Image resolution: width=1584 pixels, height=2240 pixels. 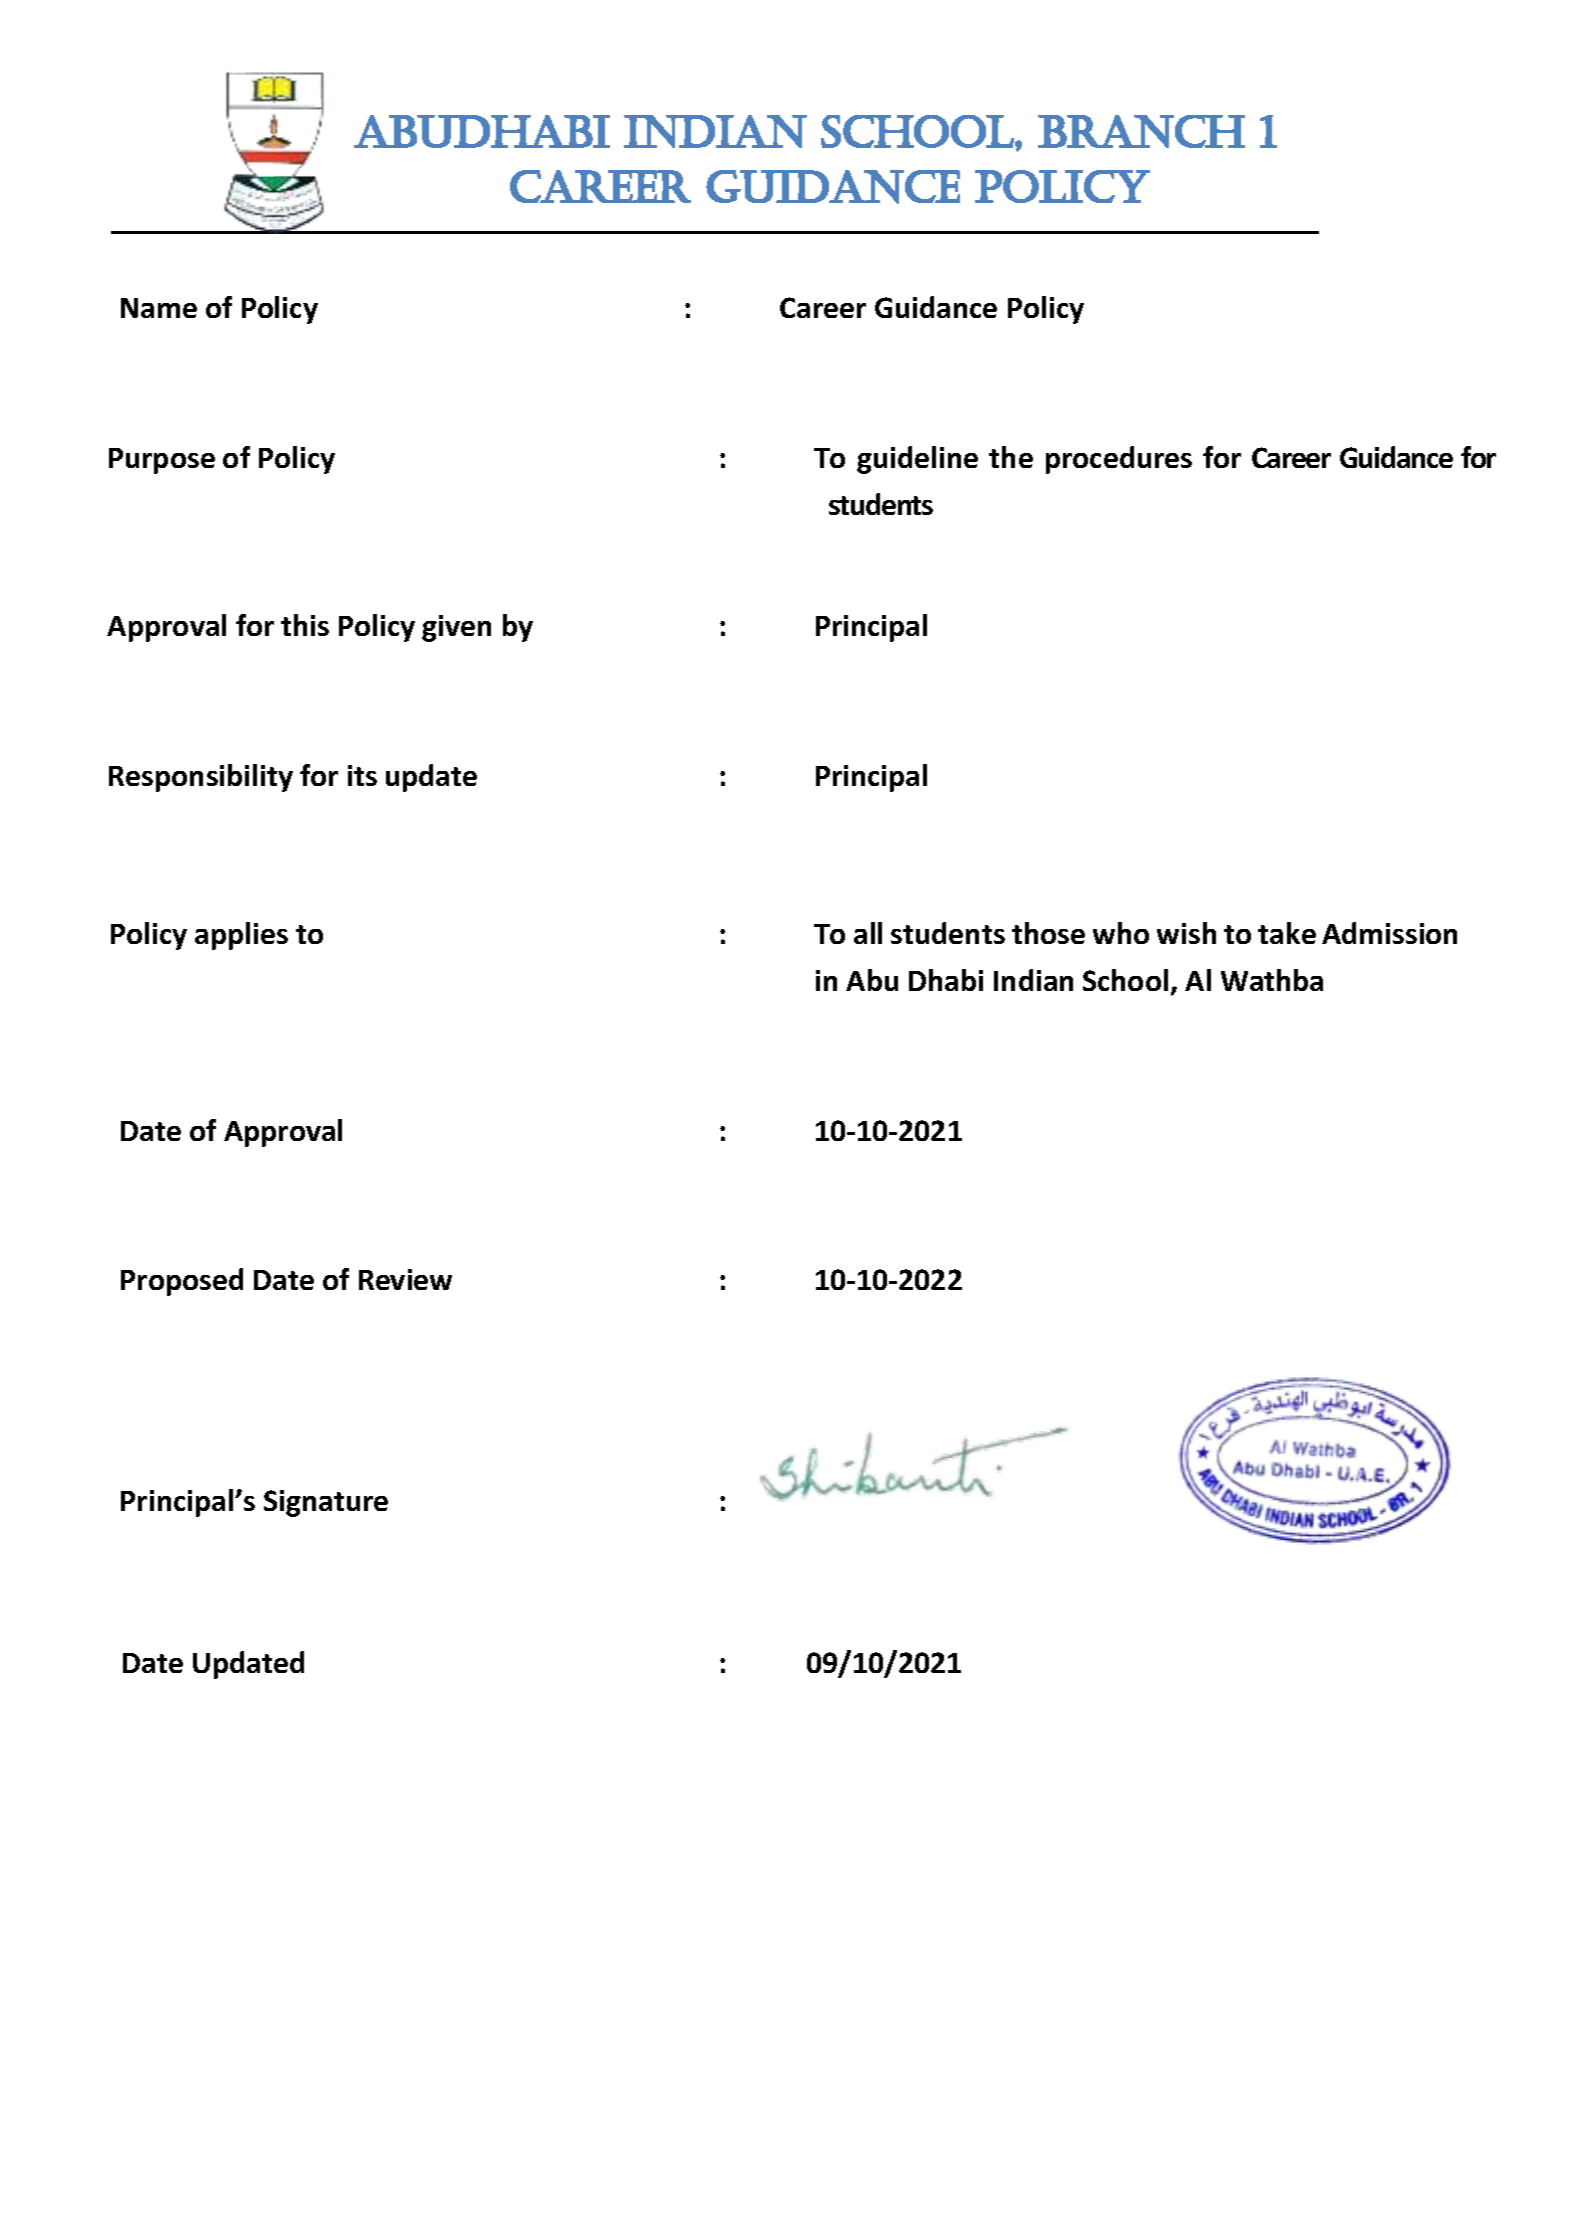 I want to click on wish, so click(x=1186, y=933).
